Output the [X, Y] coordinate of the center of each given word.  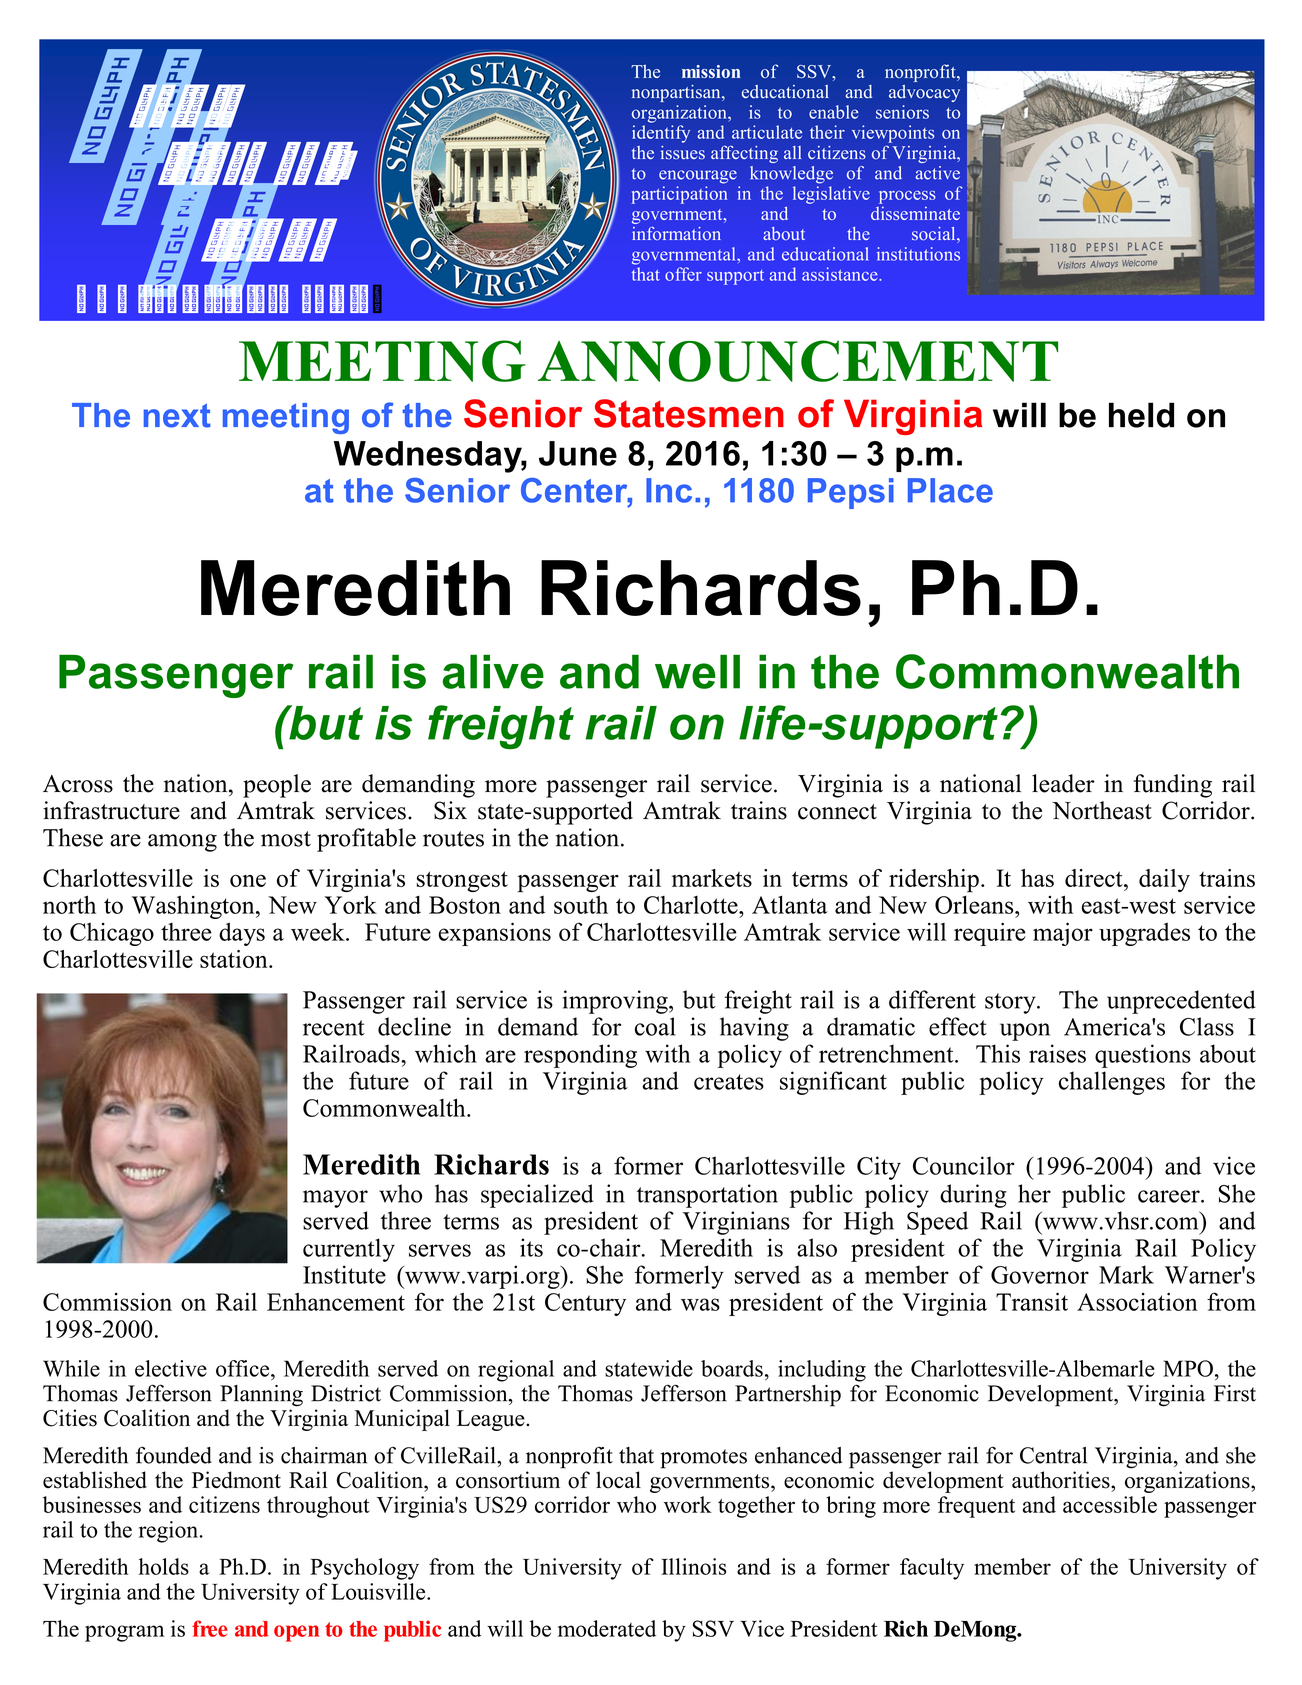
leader [1063, 783]
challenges [1112, 1083]
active [938, 173]
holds [164, 1566]
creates [729, 1082]
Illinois [694, 1566]
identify [661, 134]
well [697, 671]
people [277, 786]
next [177, 416]
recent [334, 1028]
